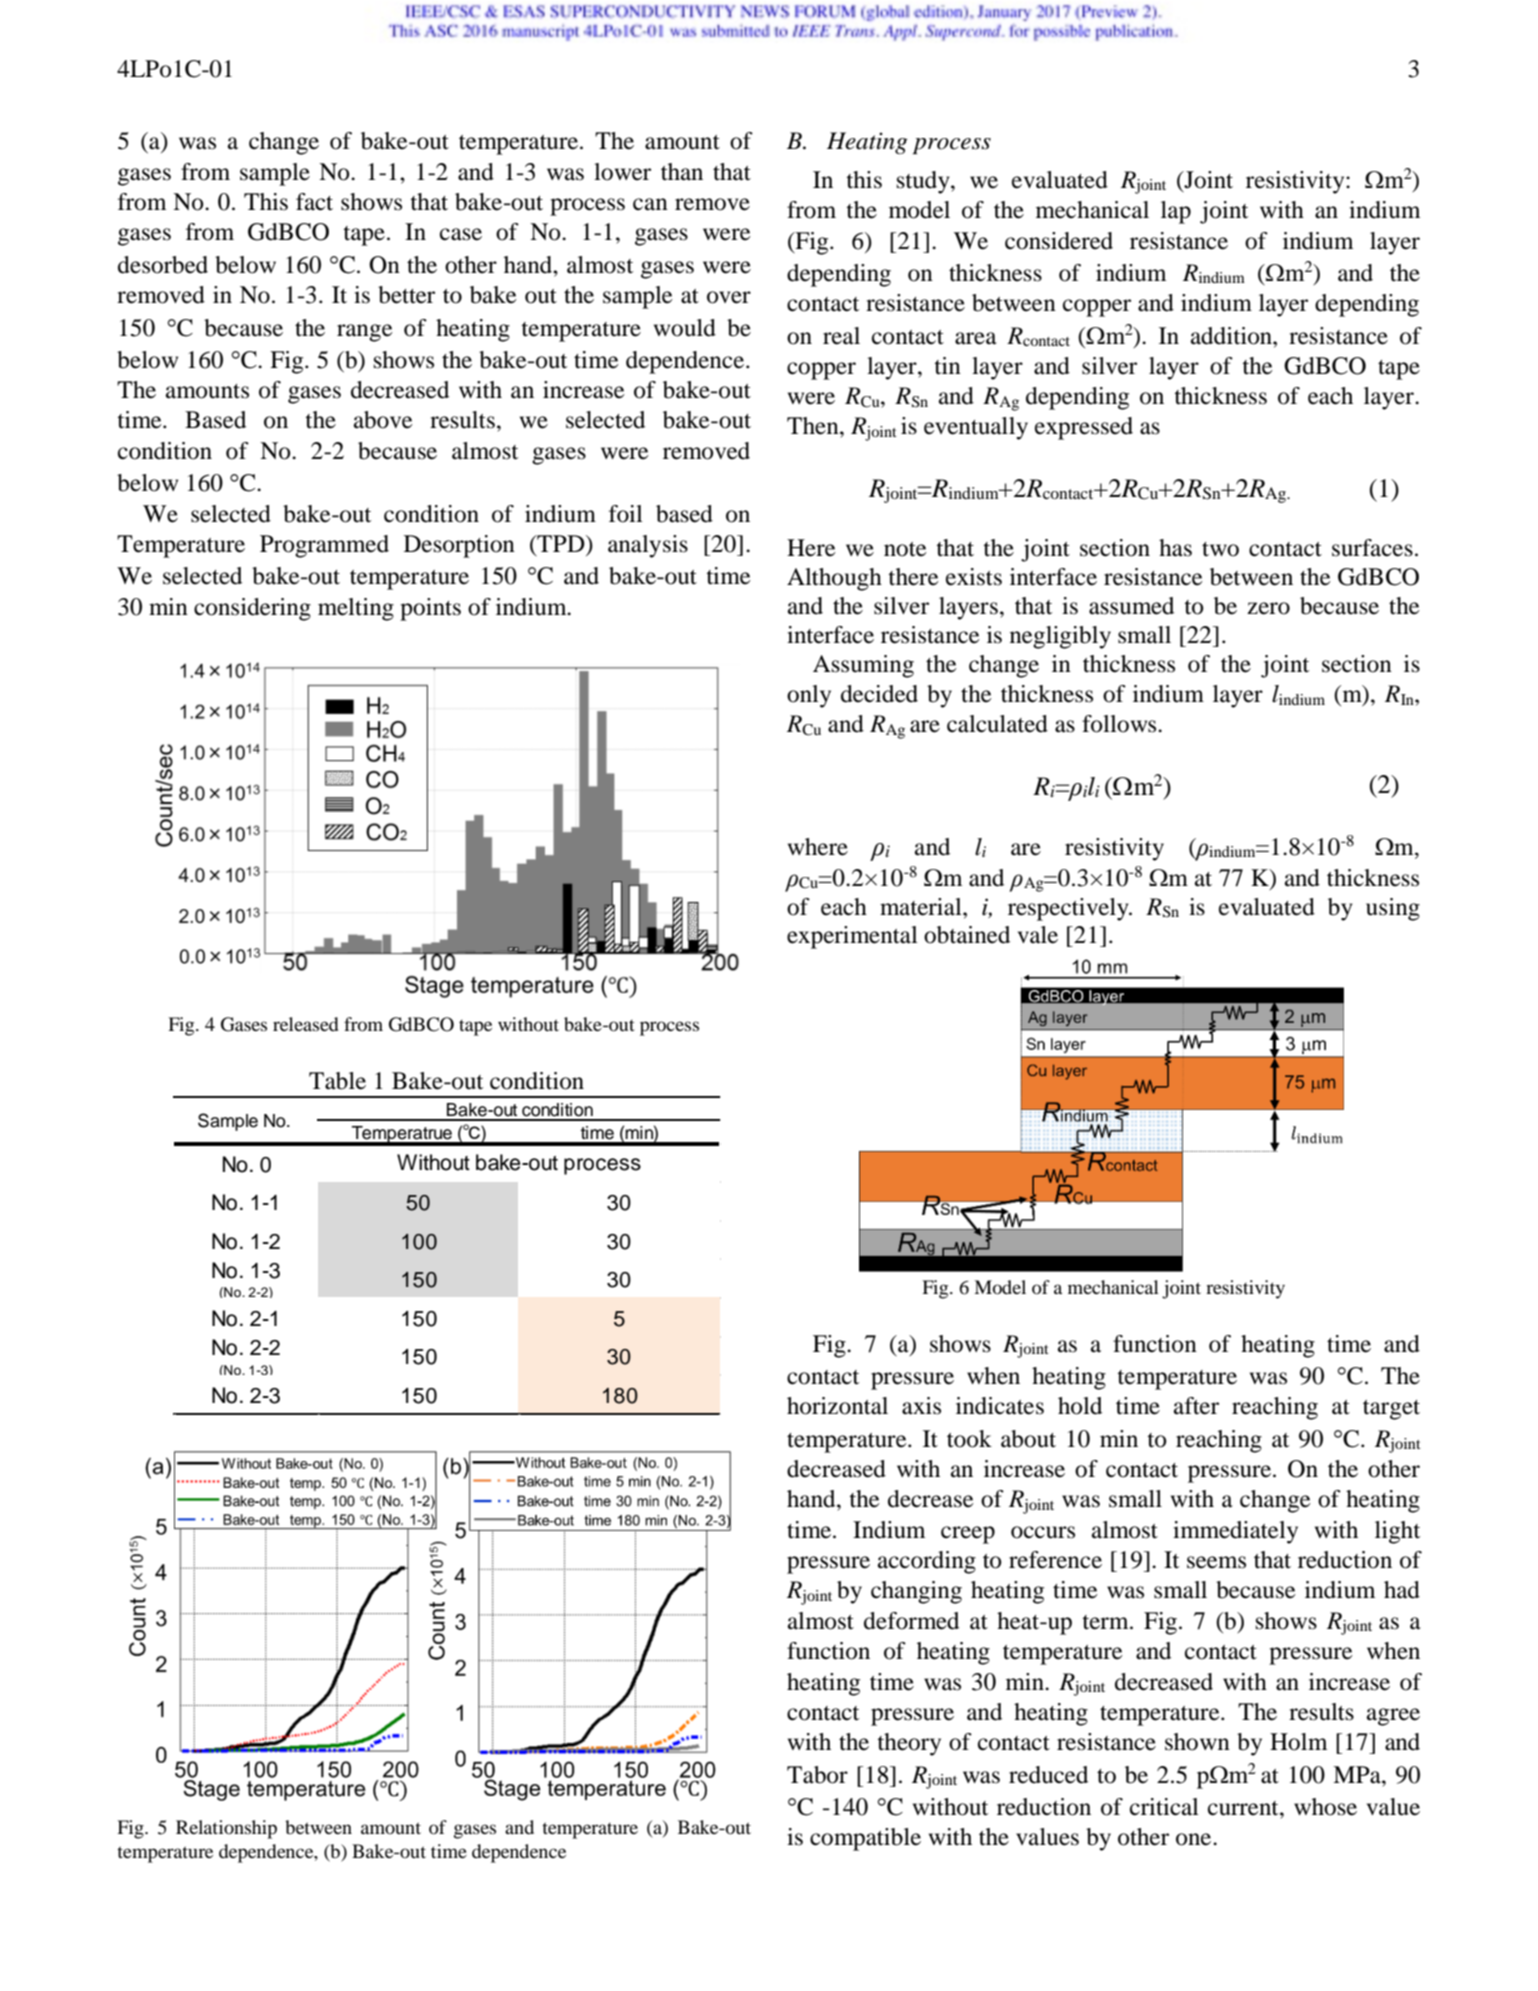 The image size is (1538, 1991). What do you see at coordinates (314, 202) in the document?
I see `fact` at bounding box center [314, 202].
